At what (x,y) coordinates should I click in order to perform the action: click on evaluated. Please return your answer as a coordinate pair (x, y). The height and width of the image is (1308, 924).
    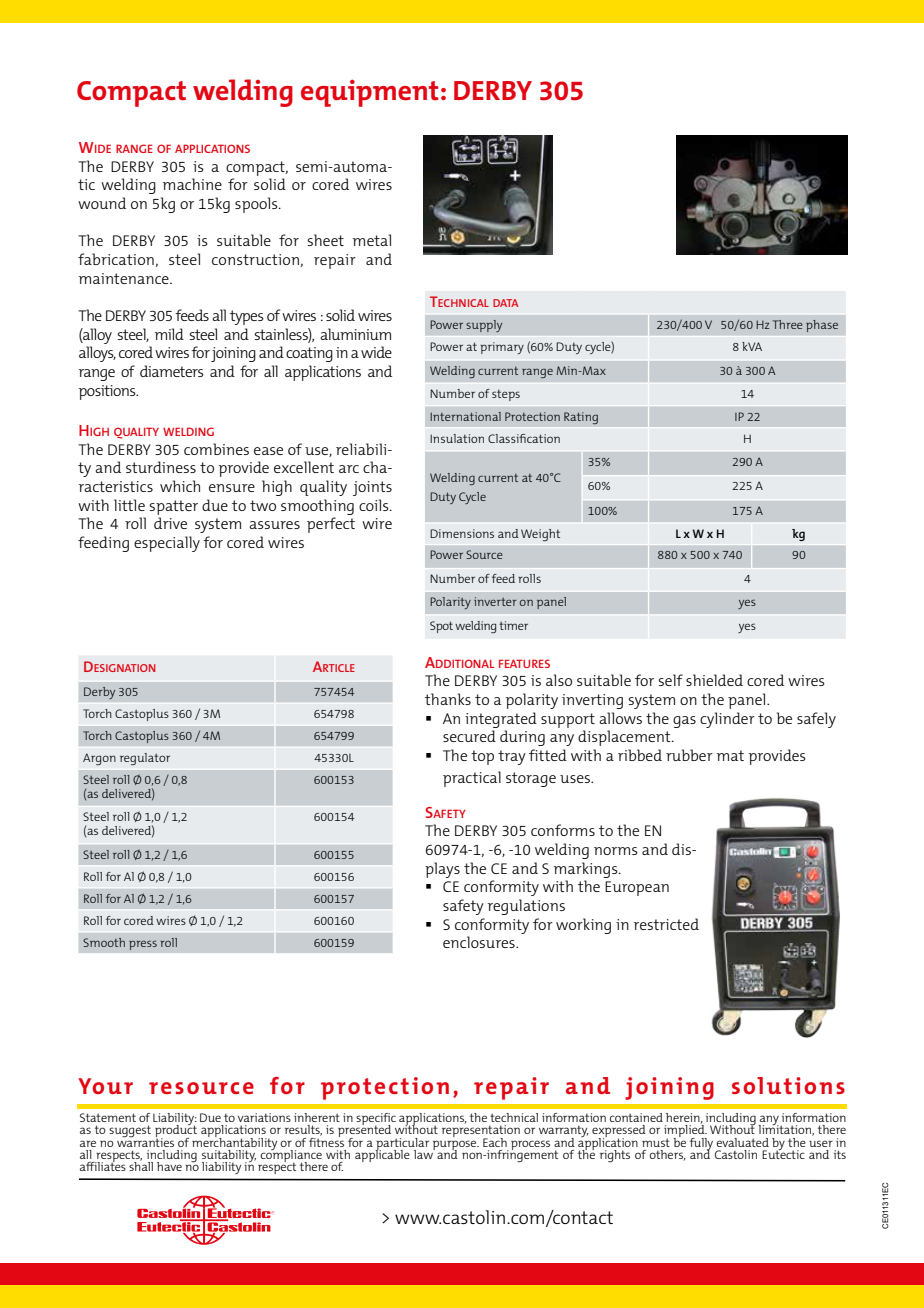
    Looking at the image, I should click on (742, 1142).
